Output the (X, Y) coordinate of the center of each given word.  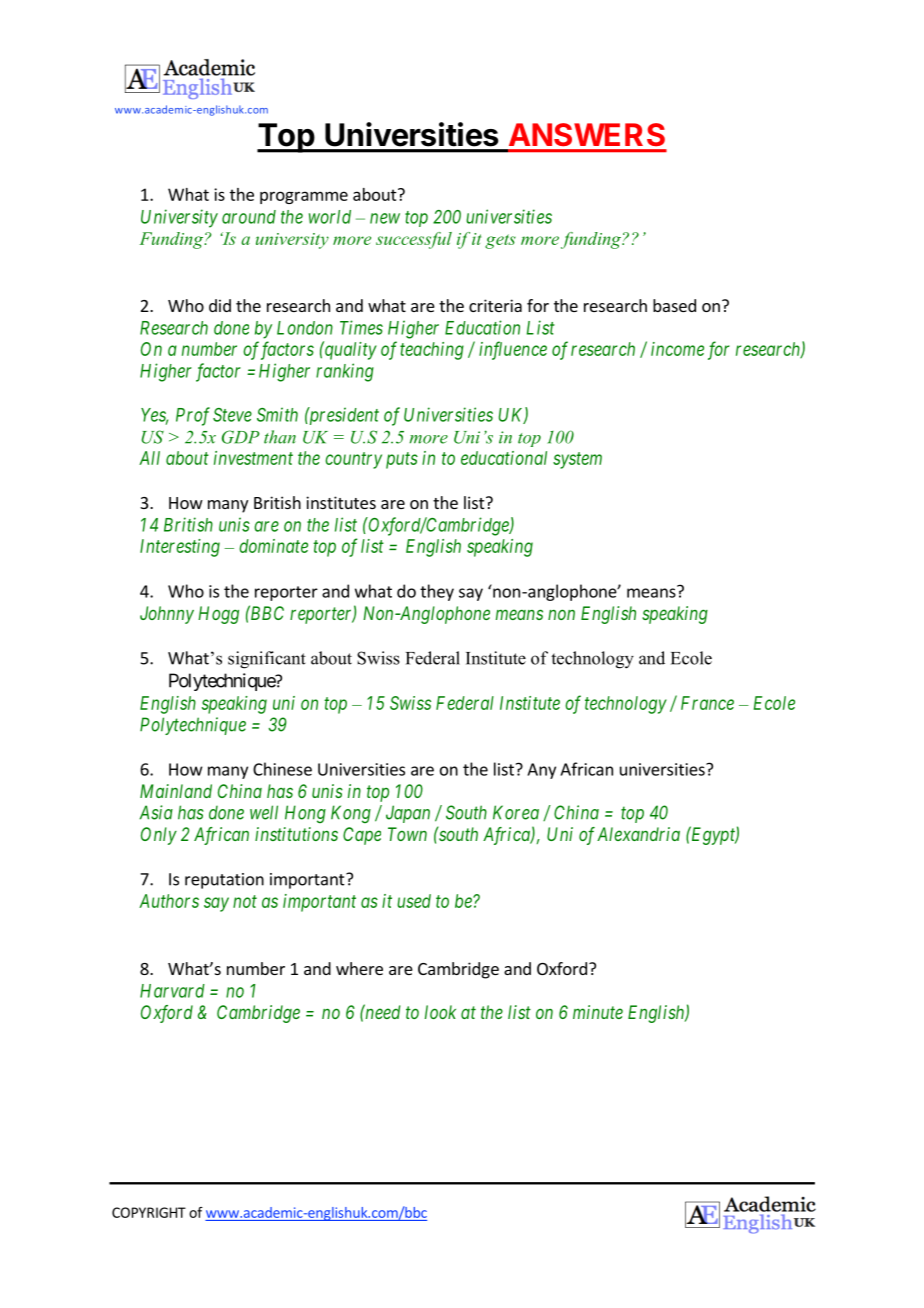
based (674, 305)
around (249, 217)
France (707, 703)
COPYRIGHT (149, 1212)
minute (598, 1012)
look (440, 1012)
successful (414, 240)
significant (267, 660)
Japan (408, 814)
